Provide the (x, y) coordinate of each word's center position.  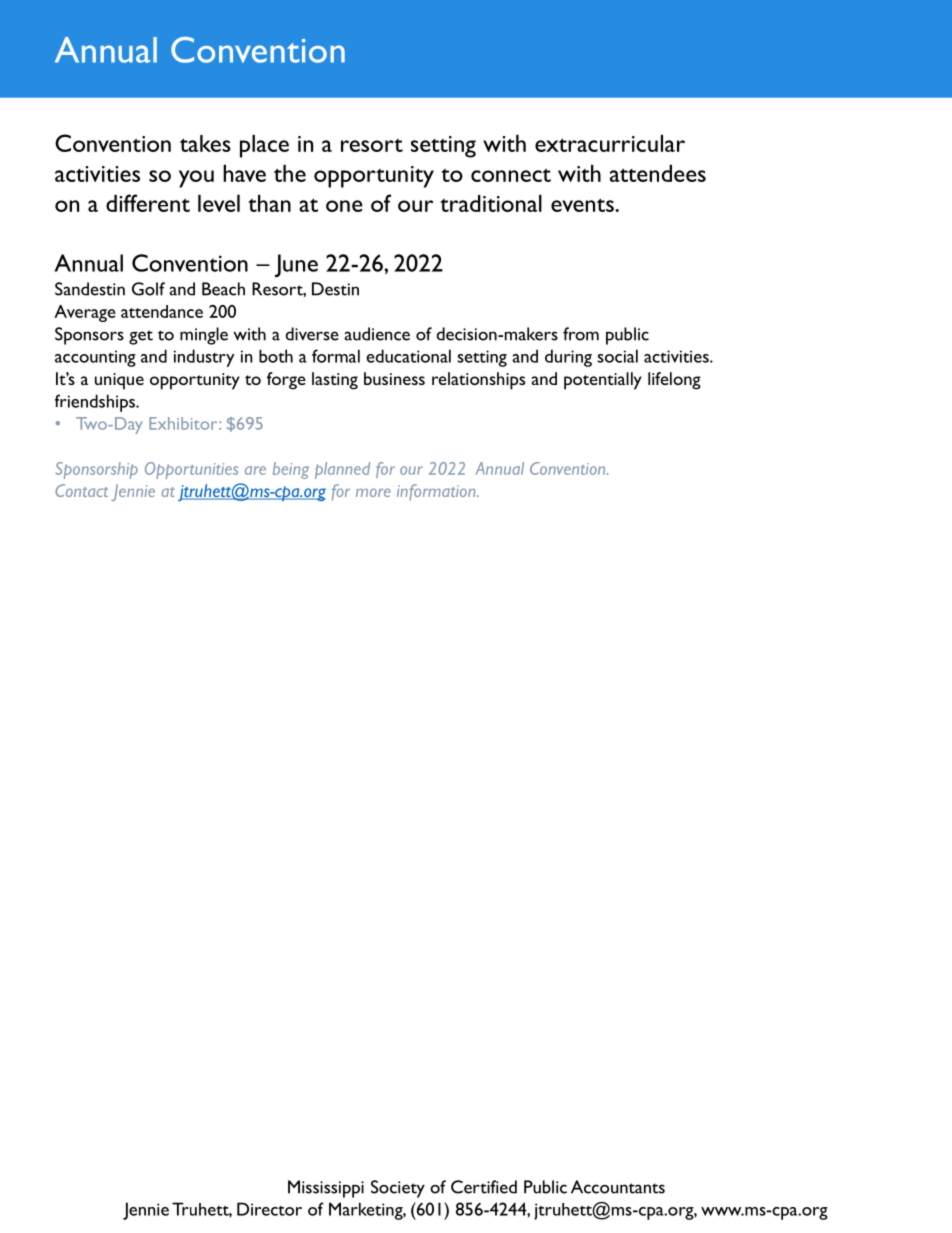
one (344, 206)
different (148, 203)
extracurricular (610, 143)
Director (269, 1209)
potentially (603, 381)
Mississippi (326, 1189)
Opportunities (192, 470)
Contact (81, 490)
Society (398, 1189)
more (373, 492)
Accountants (618, 1187)
